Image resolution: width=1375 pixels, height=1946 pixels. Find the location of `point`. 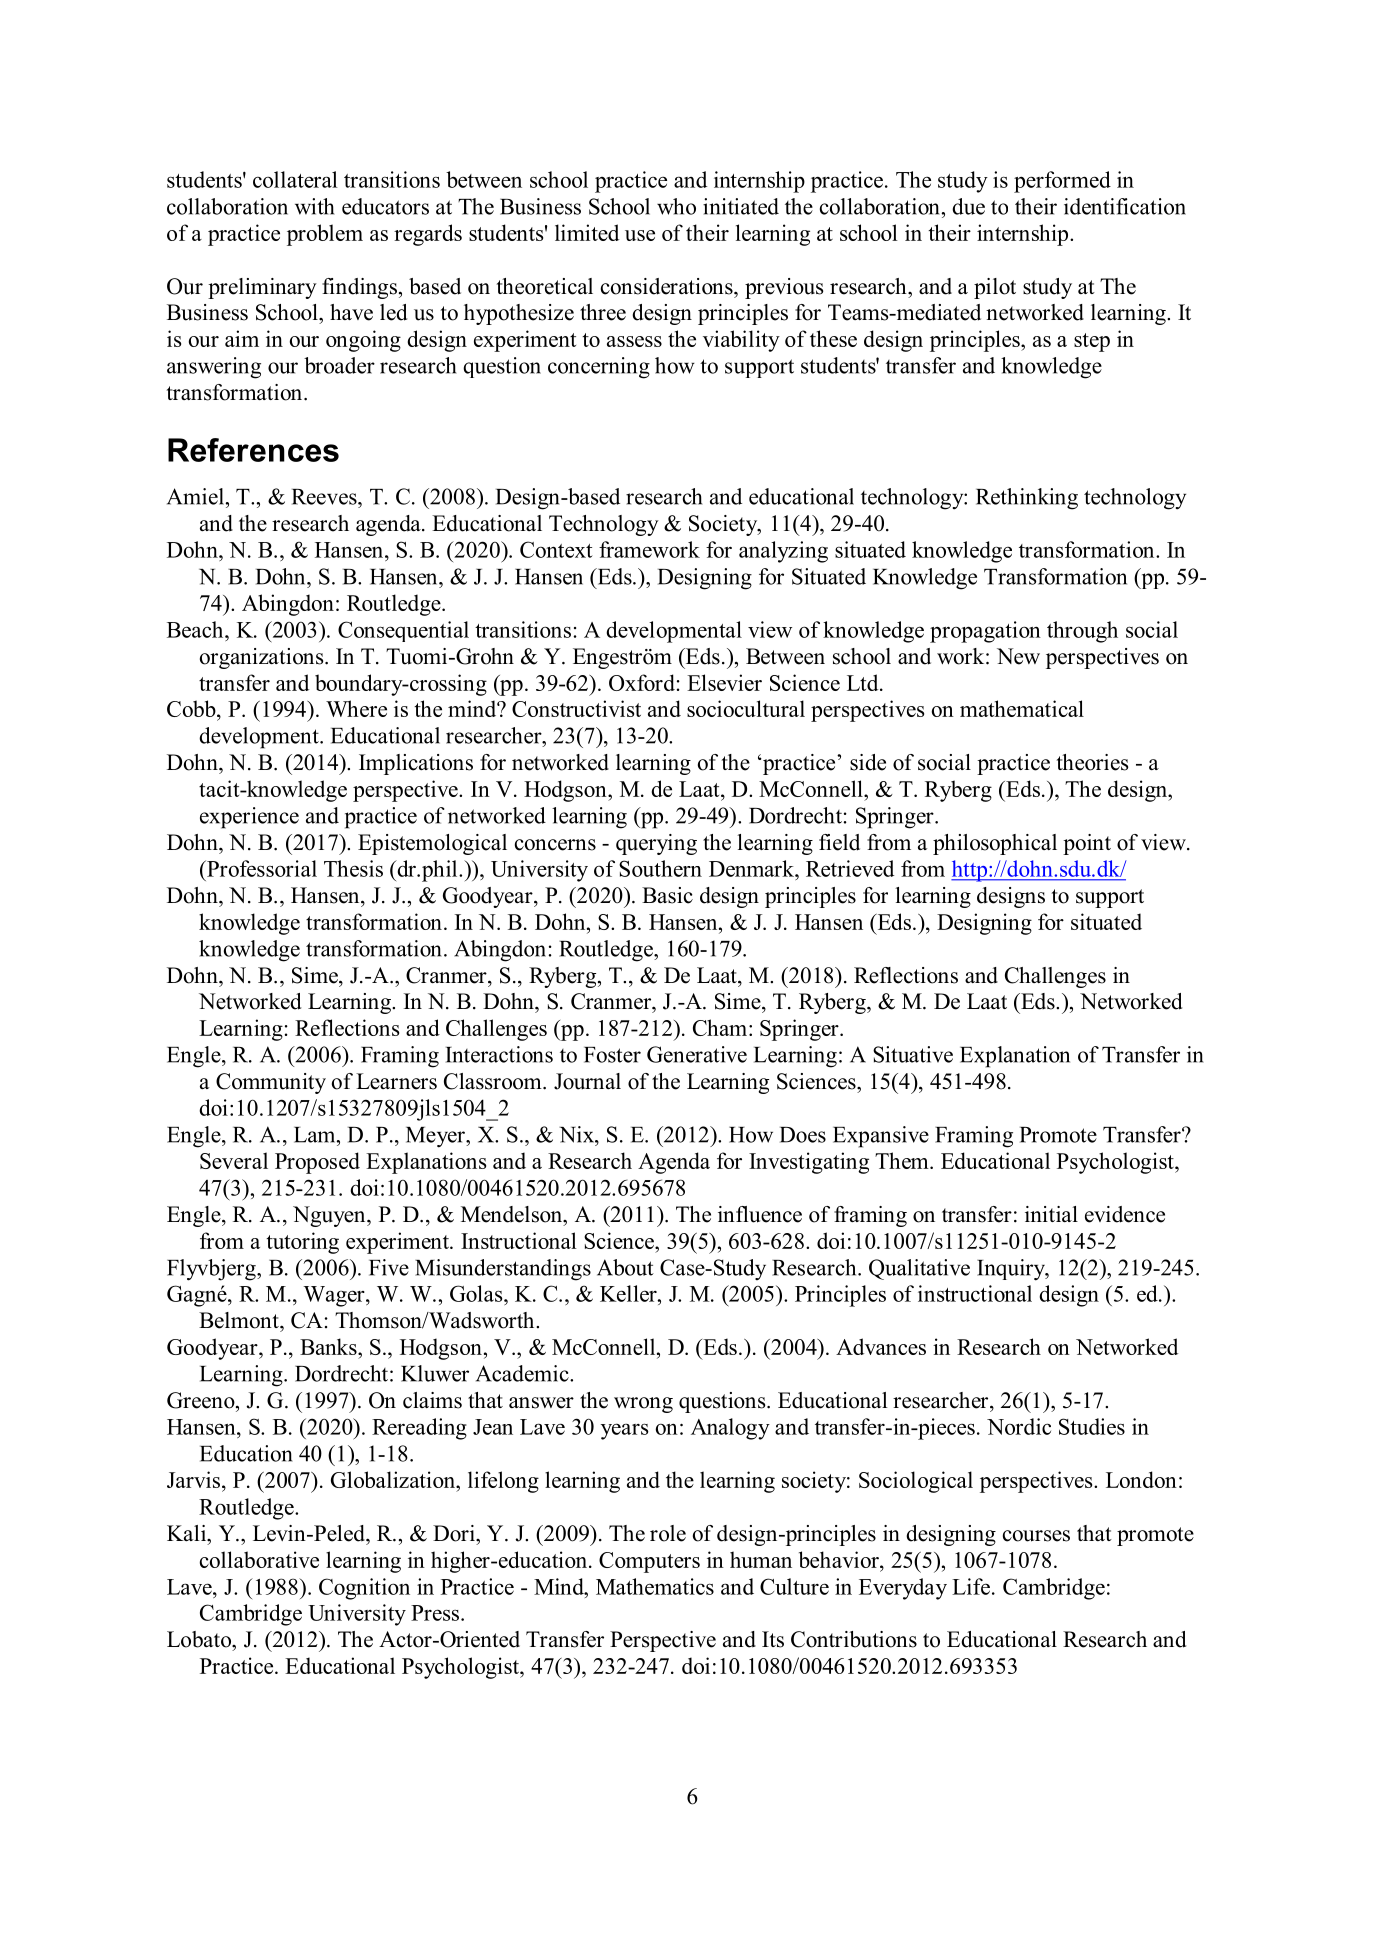

point is located at coordinates (1087, 844).
